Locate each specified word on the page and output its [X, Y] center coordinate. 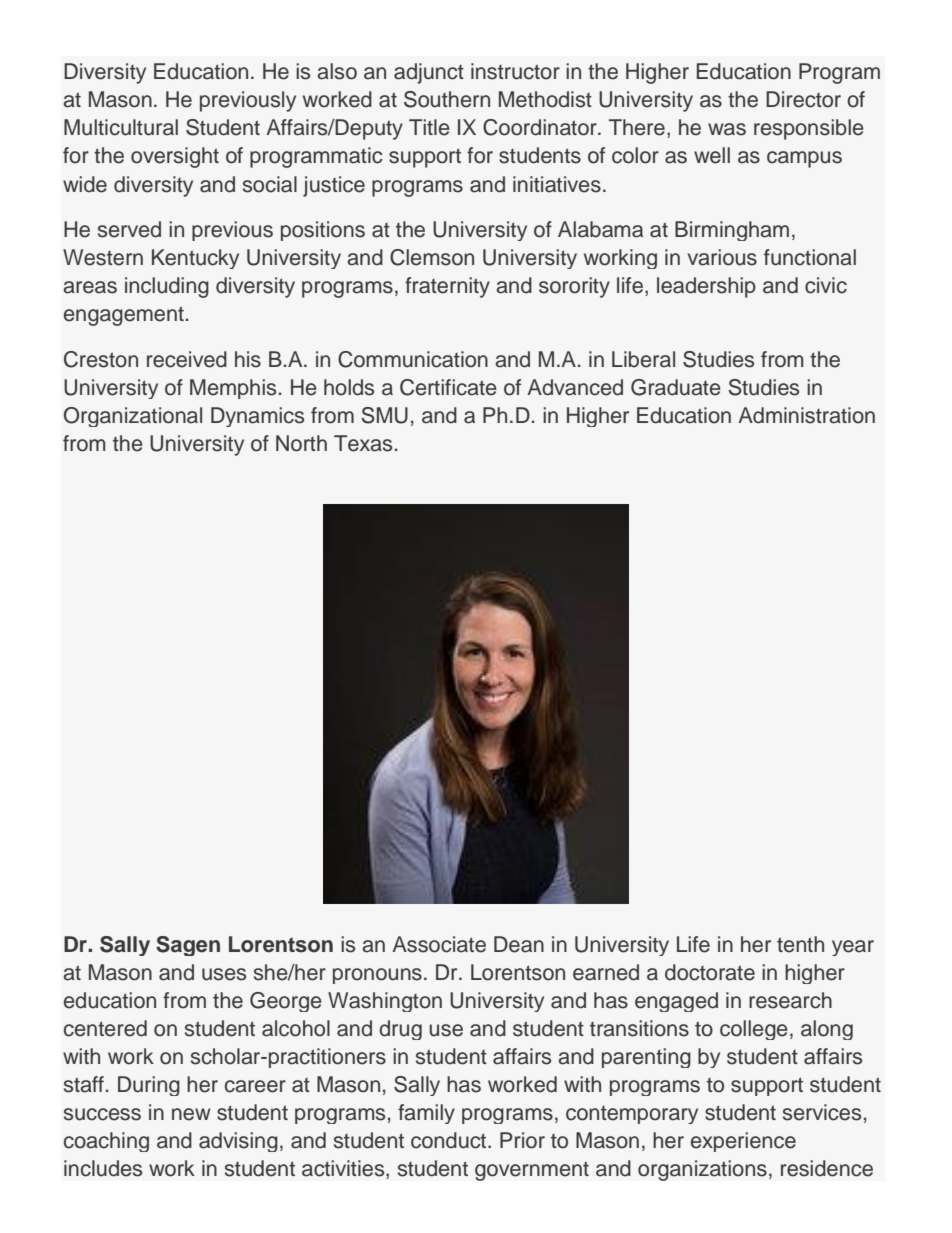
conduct [450, 1140]
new [191, 1114]
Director [803, 99]
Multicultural [121, 127]
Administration [806, 415]
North [301, 443]
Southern [447, 99]
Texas [363, 443]
